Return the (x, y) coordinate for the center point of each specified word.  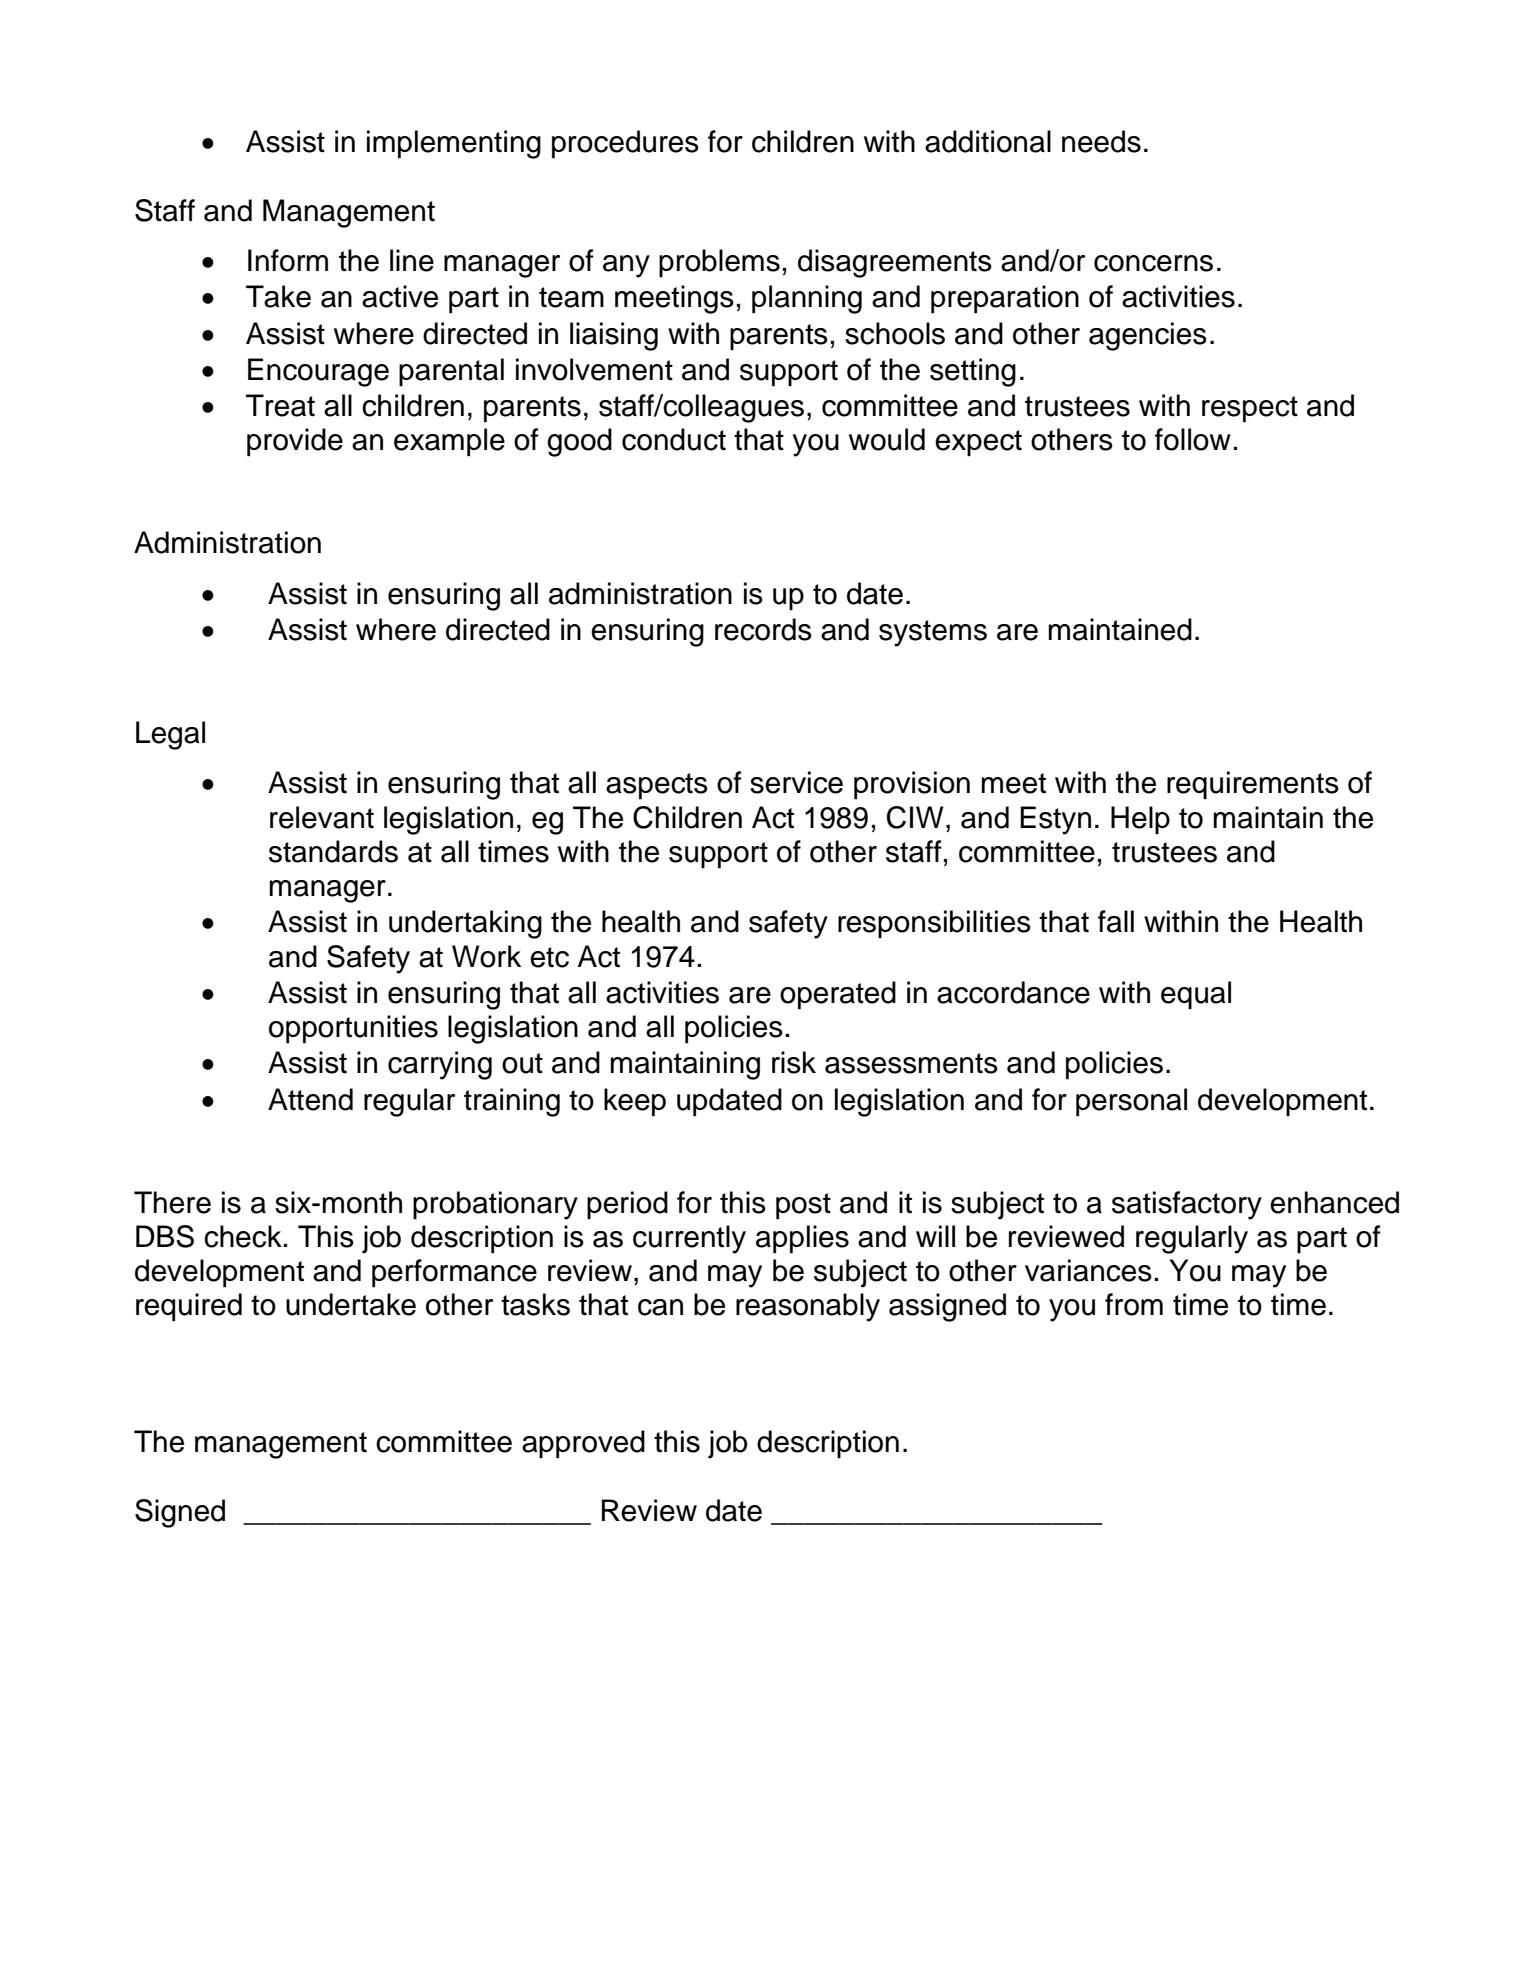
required (189, 1307)
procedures (625, 144)
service (796, 782)
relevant (322, 817)
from (1134, 1304)
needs (1101, 141)
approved (583, 1444)
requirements (1253, 785)
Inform (288, 260)
